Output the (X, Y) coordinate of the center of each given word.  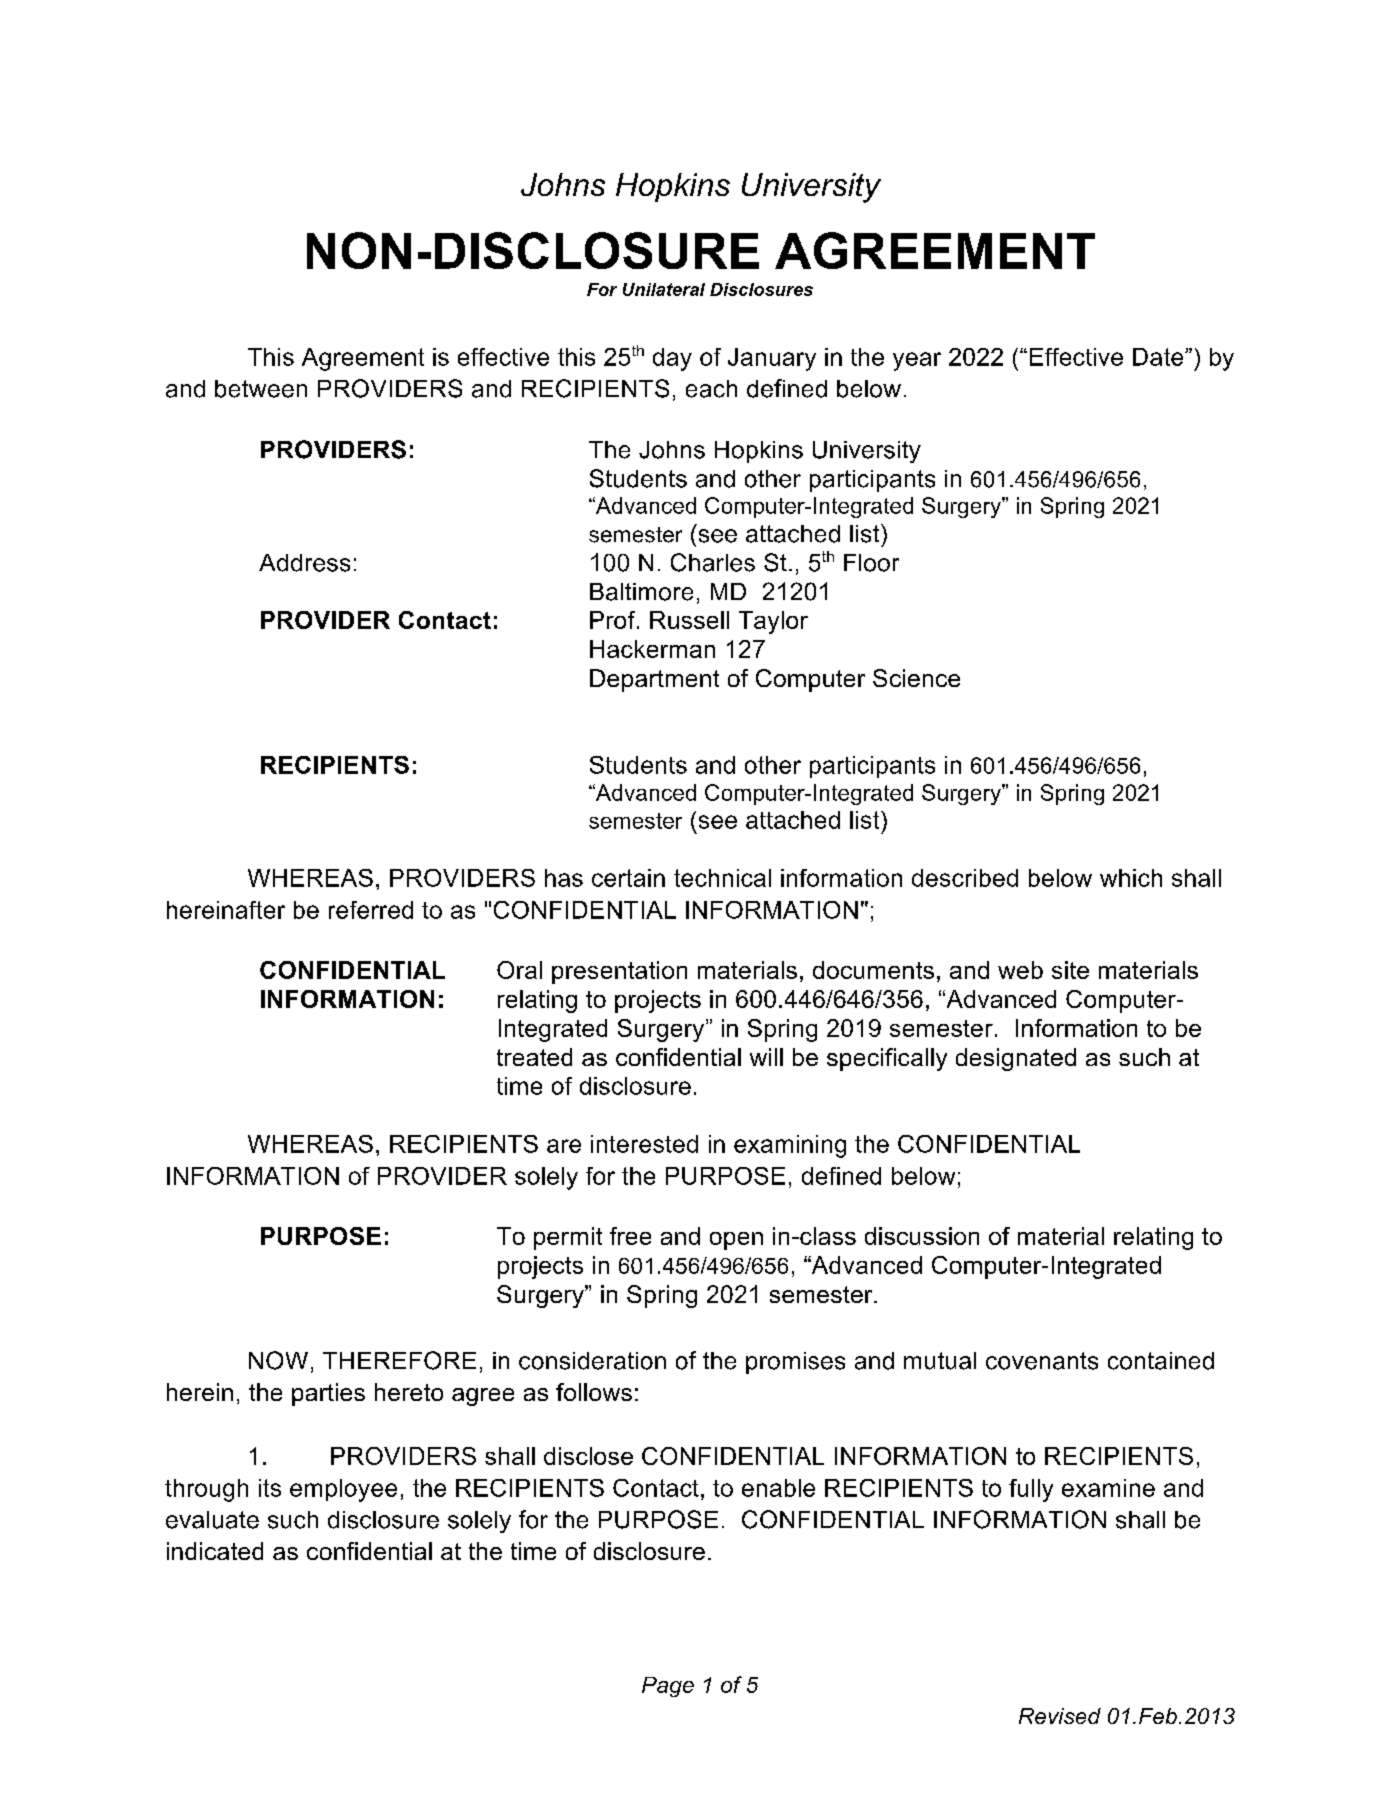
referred (371, 910)
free (630, 1236)
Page (668, 1687)
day (672, 359)
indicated (215, 1551)
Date (1159, 357)
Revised (1060, 1716)
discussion (922, 1236)
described (965, 878)
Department (654, 680)
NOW (278, 1360)
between (261, 389)
